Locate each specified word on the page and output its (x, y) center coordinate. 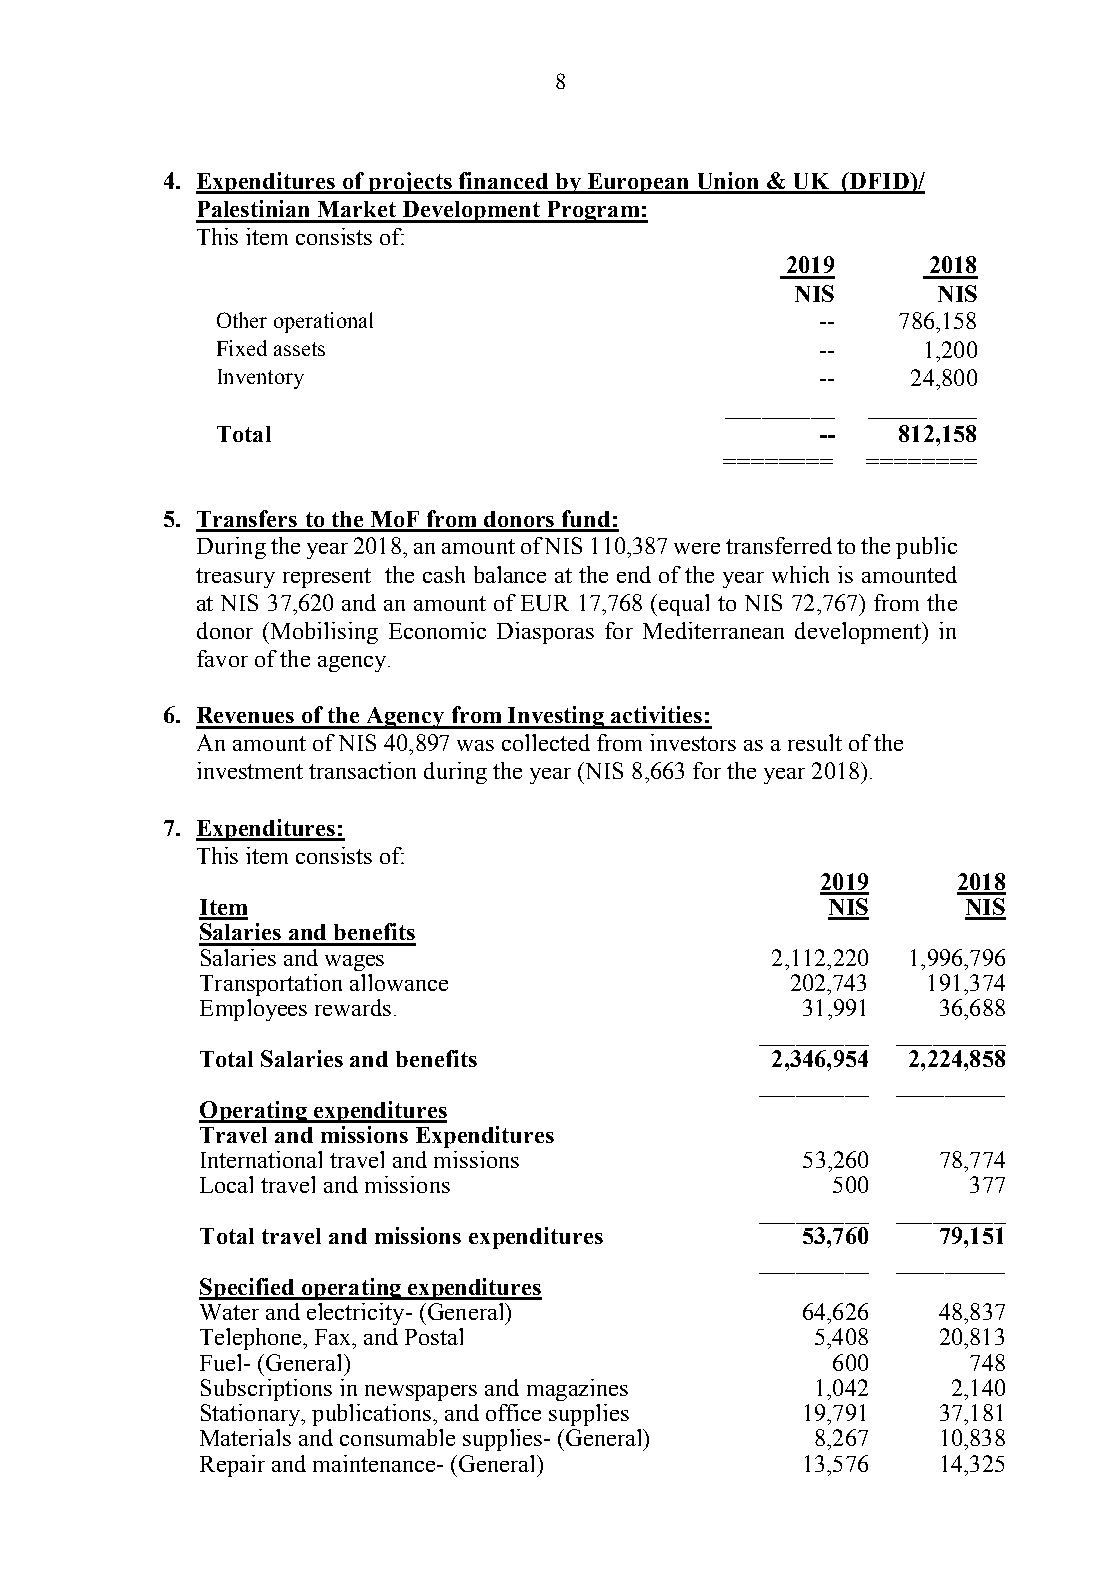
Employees (253, 1010)
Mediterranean (713, 630)
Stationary (251, 1415)
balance (510, 574)
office (513, 1412)
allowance (399, 982)
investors (693, 742)
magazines (577, 1390)
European (638, 183)
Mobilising (324, 633)
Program (593, 212)
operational (323, 322)
